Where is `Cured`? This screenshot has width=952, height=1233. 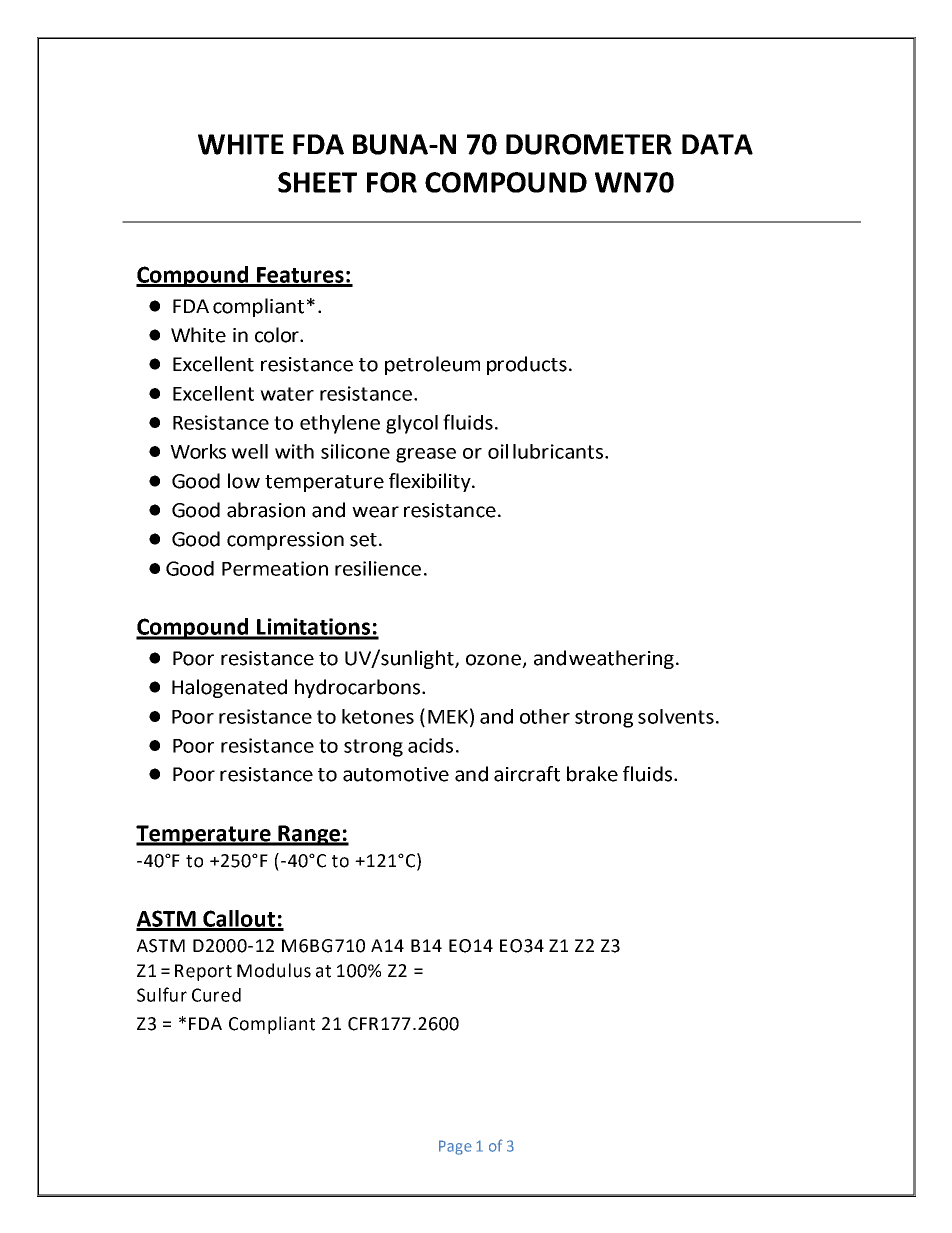
Cured is located at coordinates (216, 995).
